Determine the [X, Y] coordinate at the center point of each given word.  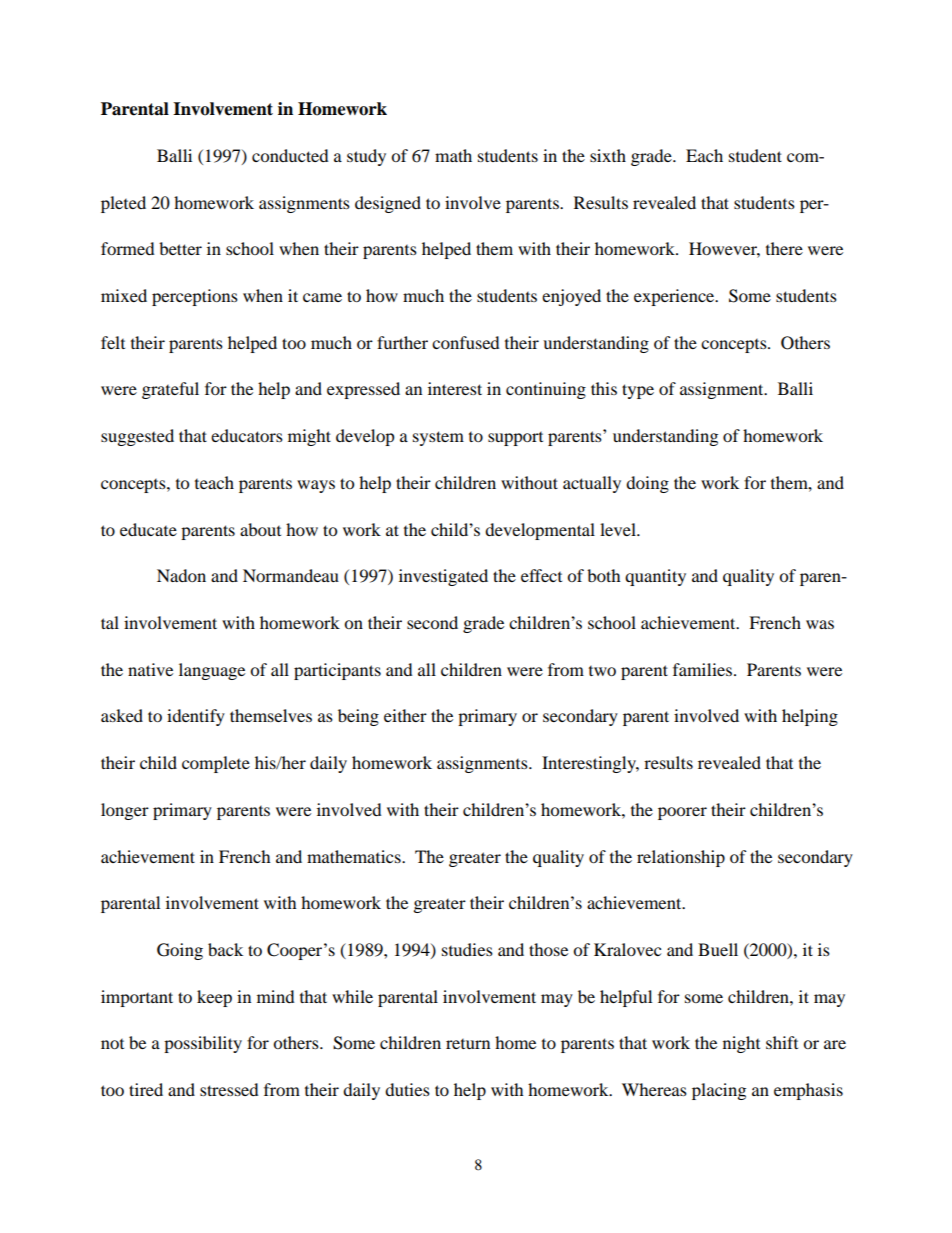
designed [388, 204]
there [784, 248]
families [702, 669]
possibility [203, 1044]
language [212, 671]
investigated [443, 577]
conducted [290, 155]
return [468, 1044]
